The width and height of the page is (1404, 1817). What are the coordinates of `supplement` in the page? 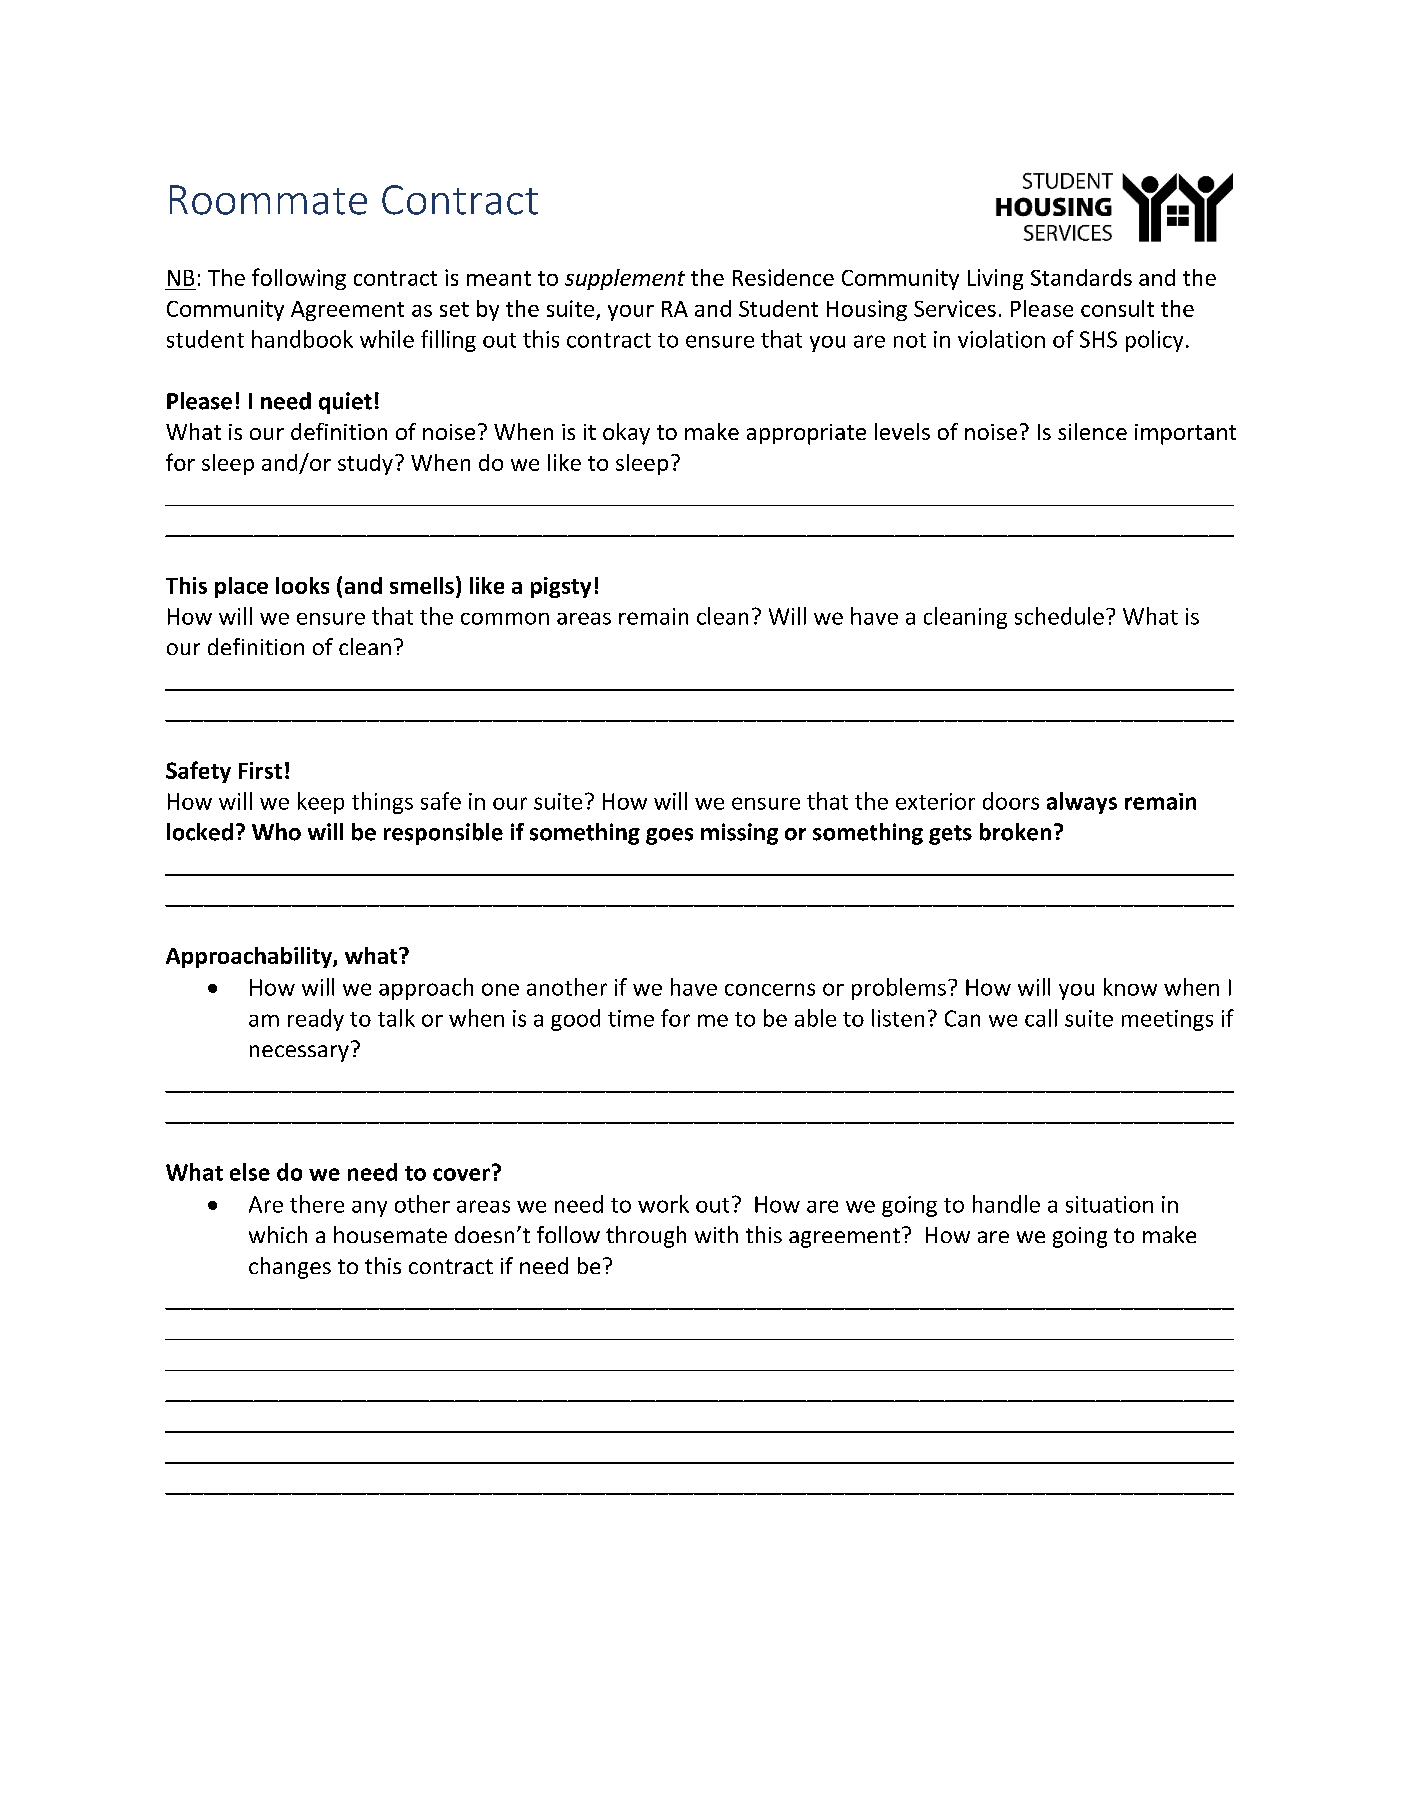 It's located at (625, 279).
